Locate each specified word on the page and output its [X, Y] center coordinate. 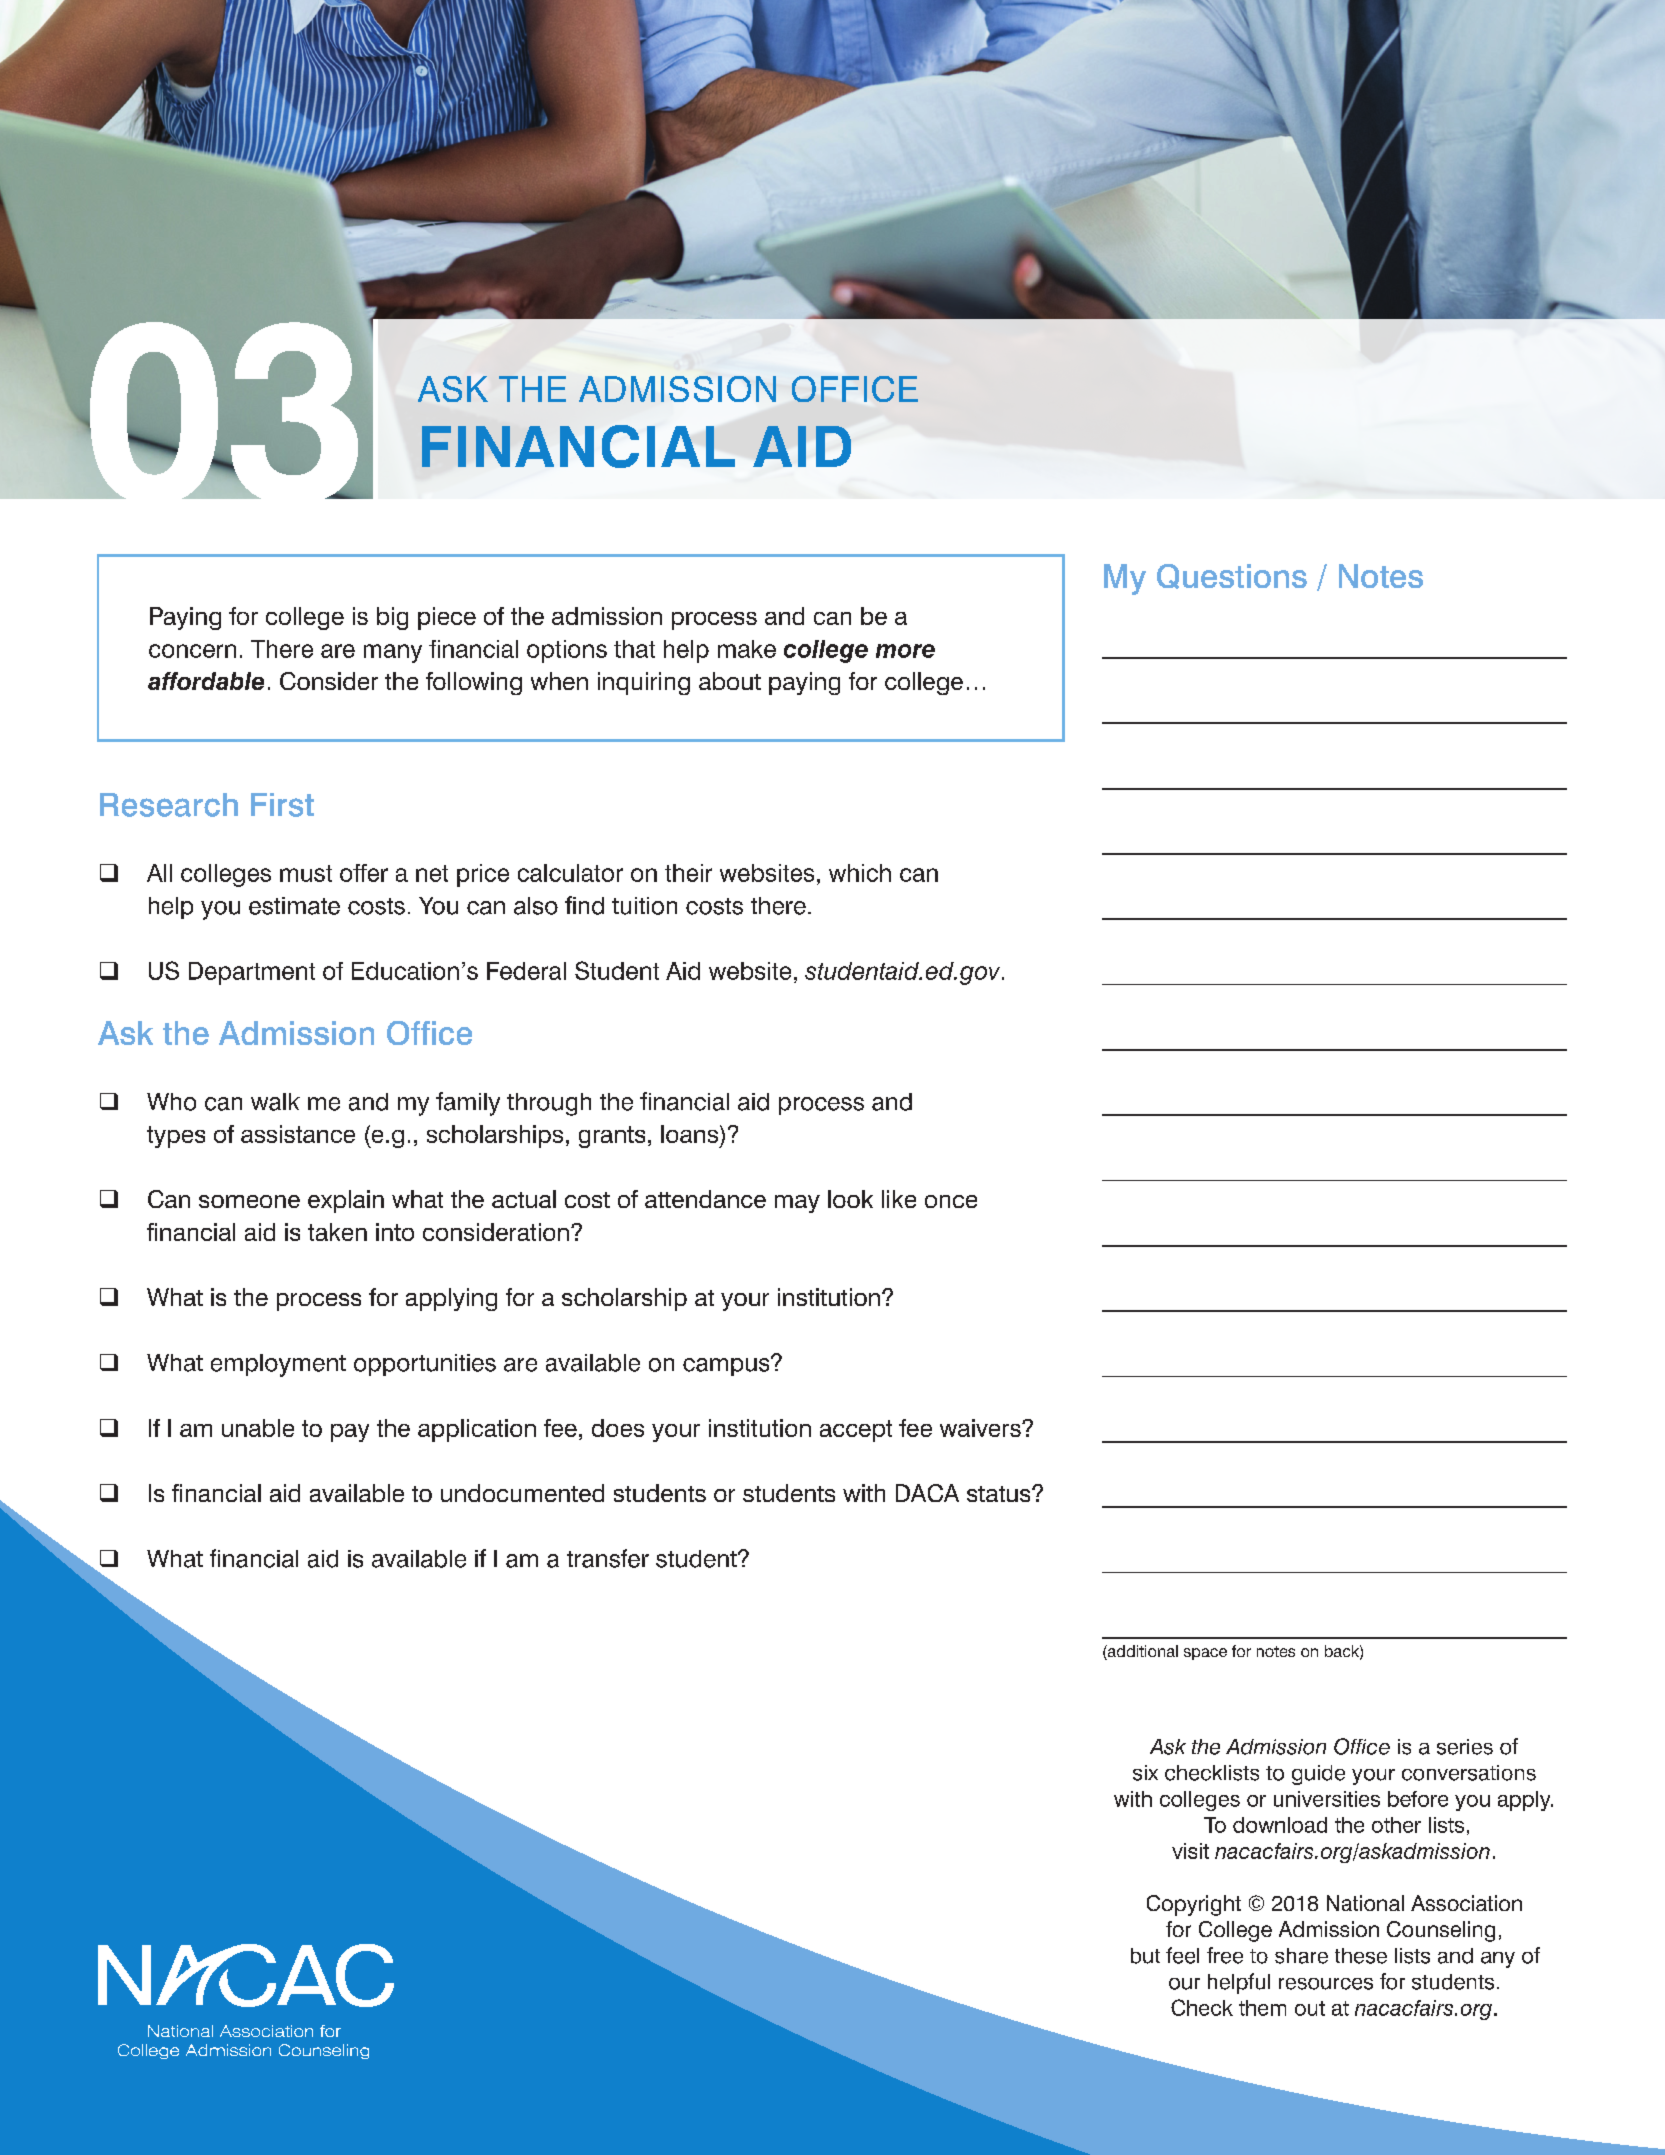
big [392, 618]
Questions [1232, 576]
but [1145, 1956]
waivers [981, 1428]
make [747, 649]
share [1301, 1956]
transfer [608, 1558]
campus [727, 1366]
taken [337, 1232]
